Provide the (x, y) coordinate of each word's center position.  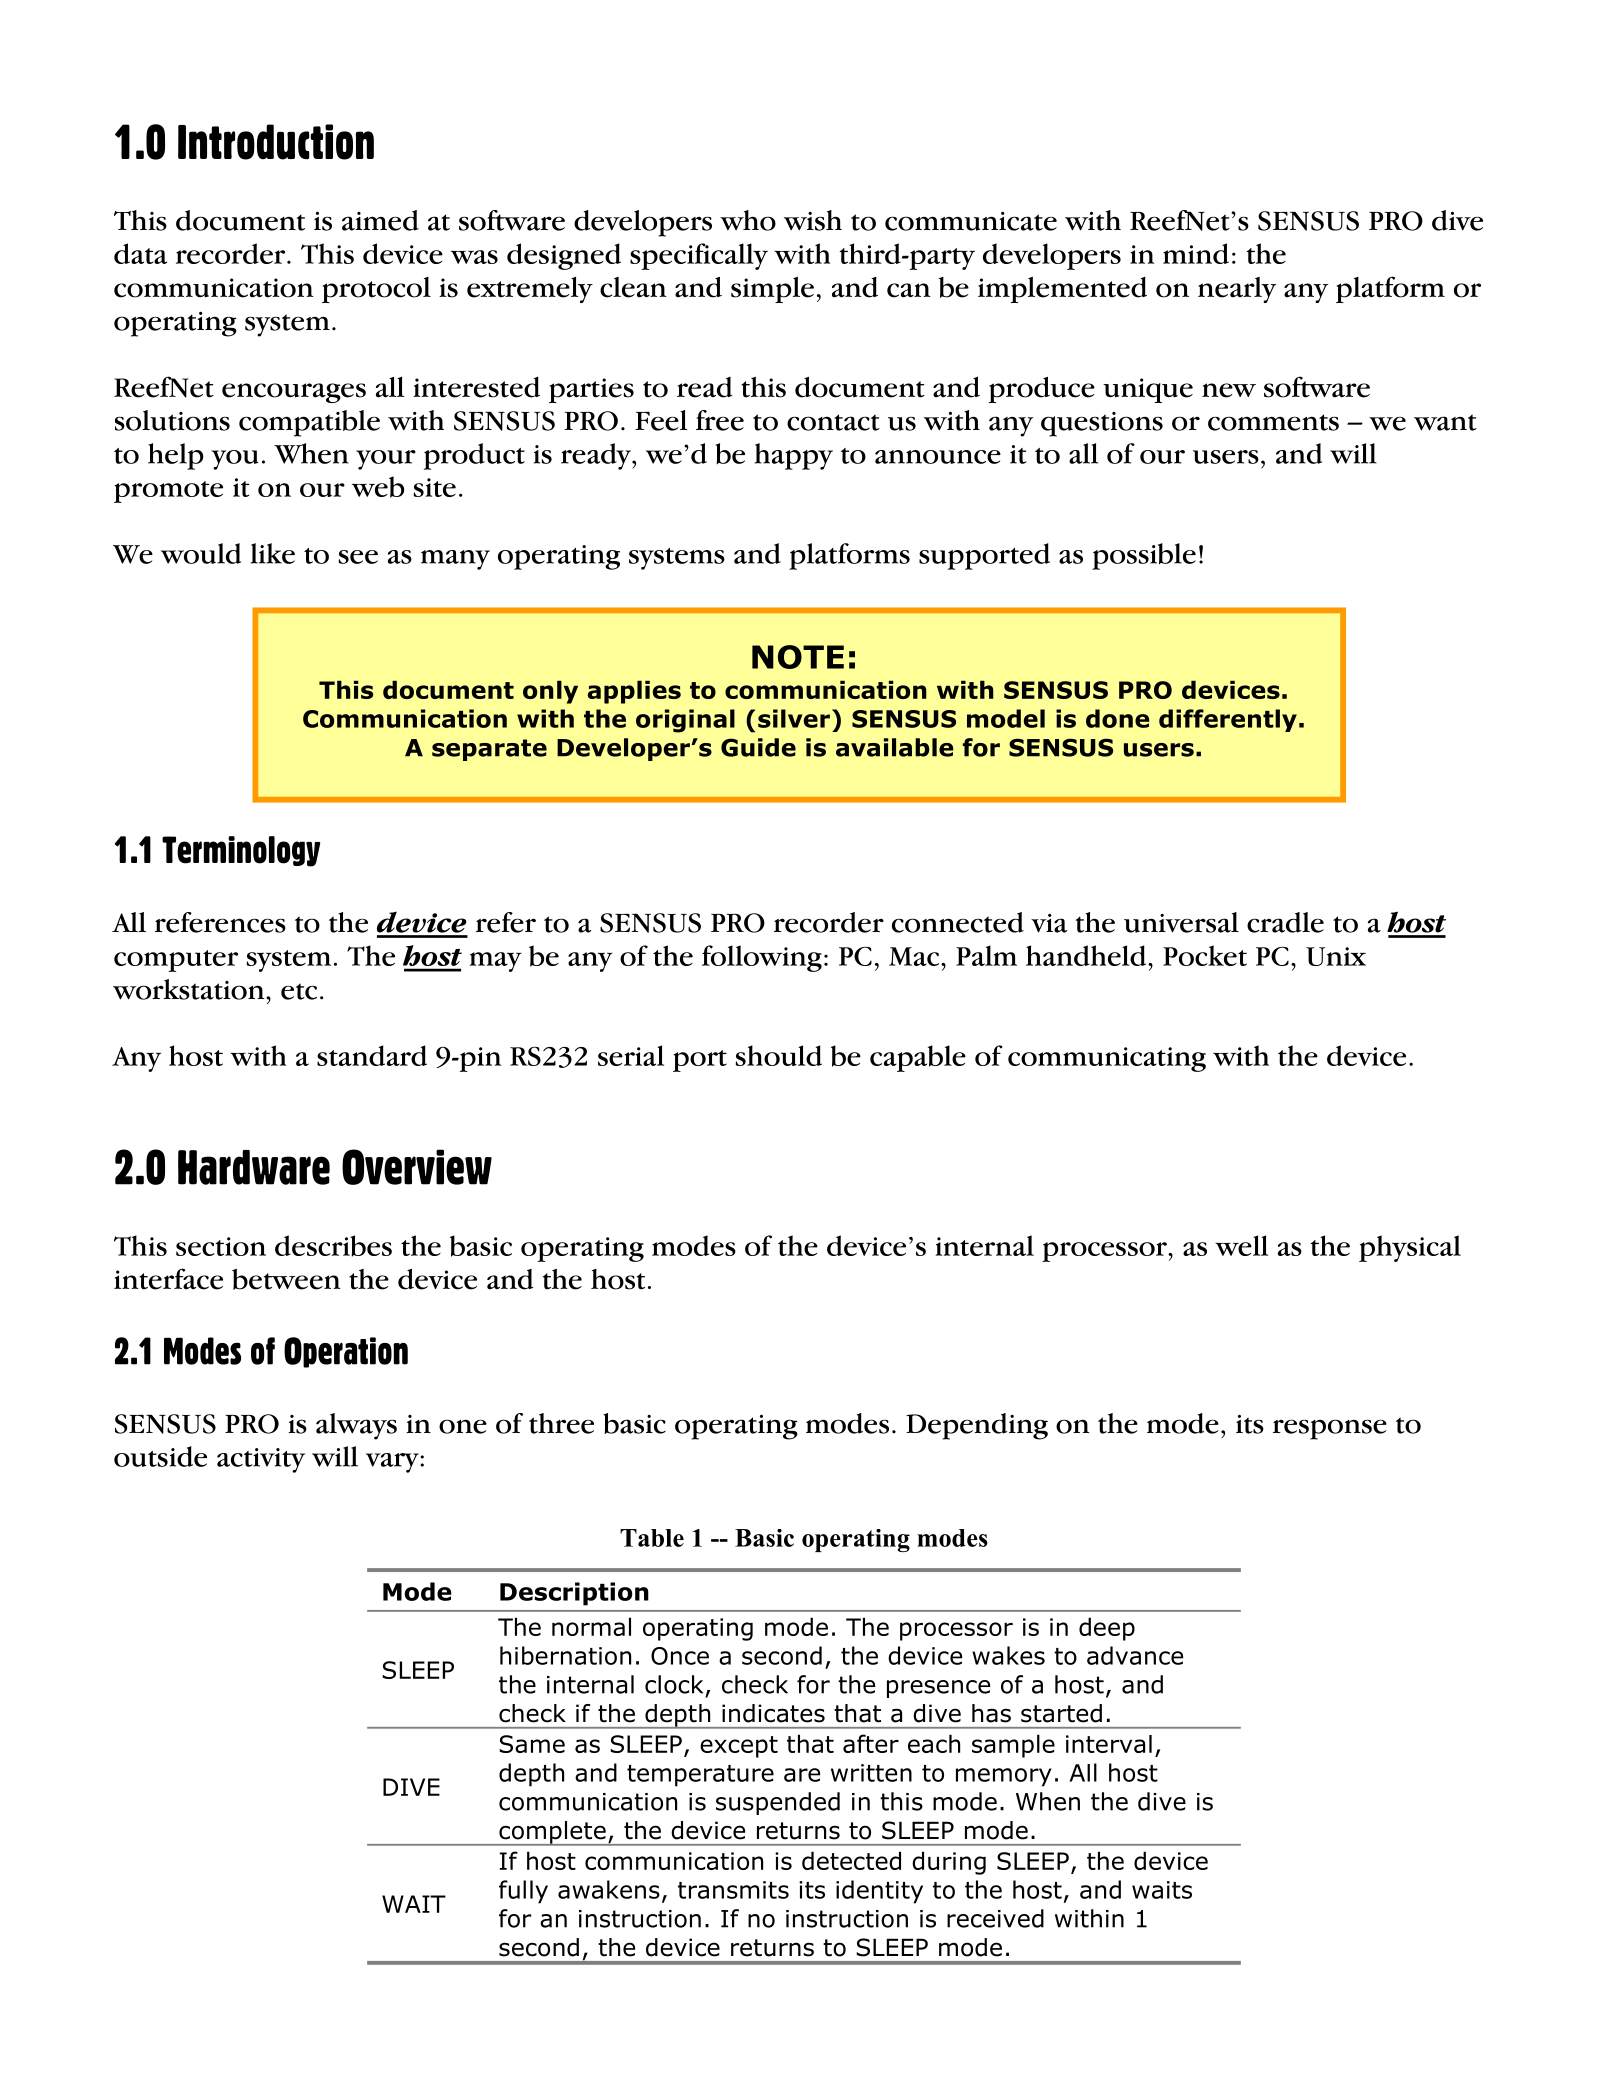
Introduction (276, 142)
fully (523, 1892)
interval (1109, 1744)
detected (851, 1860)
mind (1196, 253)
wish (813, 220)
